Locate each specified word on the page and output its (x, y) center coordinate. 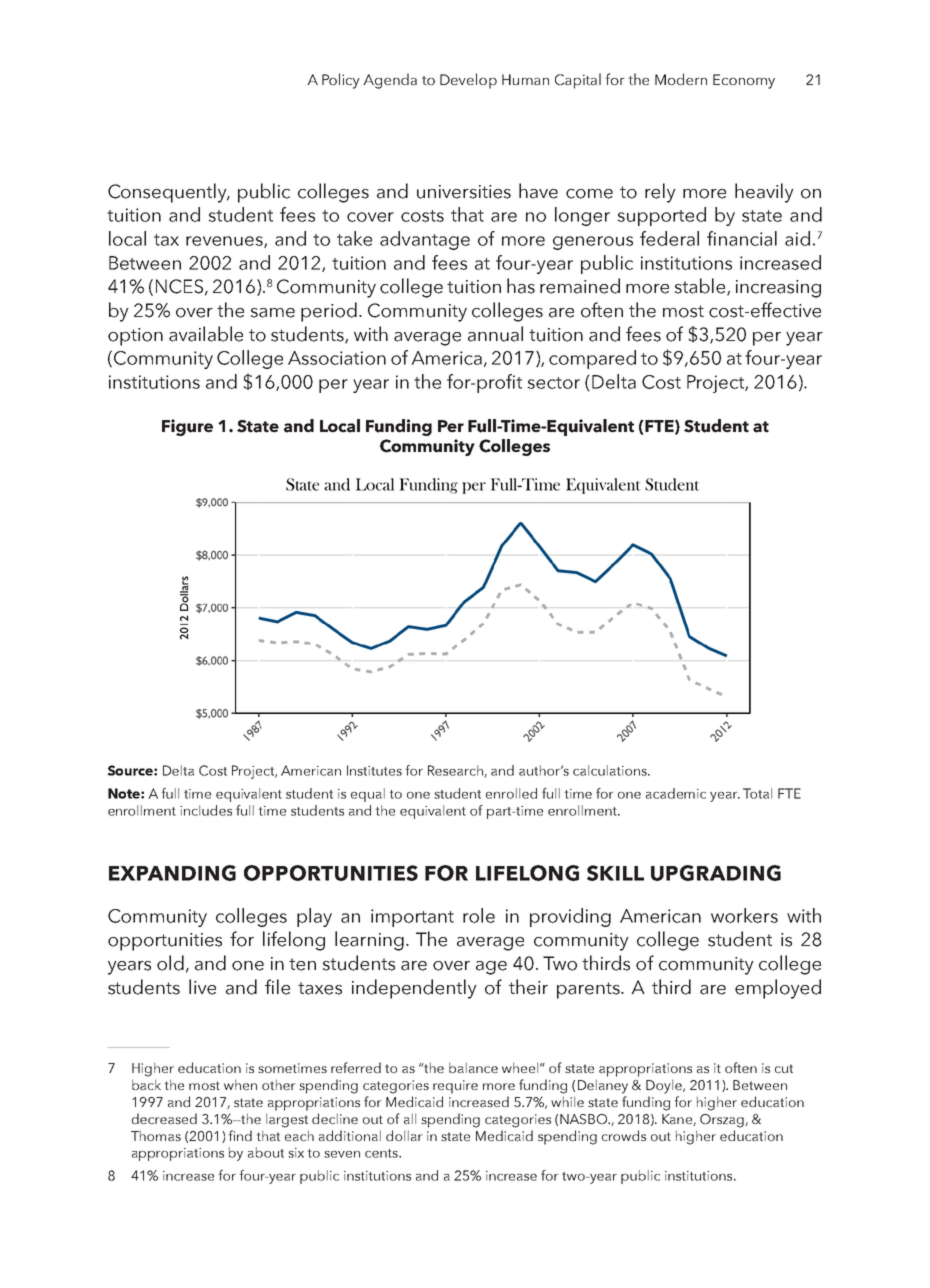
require (455, 1087)
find (240, 1135)
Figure (187, 427)
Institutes (374, 770)
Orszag (723, 1121)
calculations (611, 770)
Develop (468, 81)
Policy (341, 81)
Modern (681, 79)
